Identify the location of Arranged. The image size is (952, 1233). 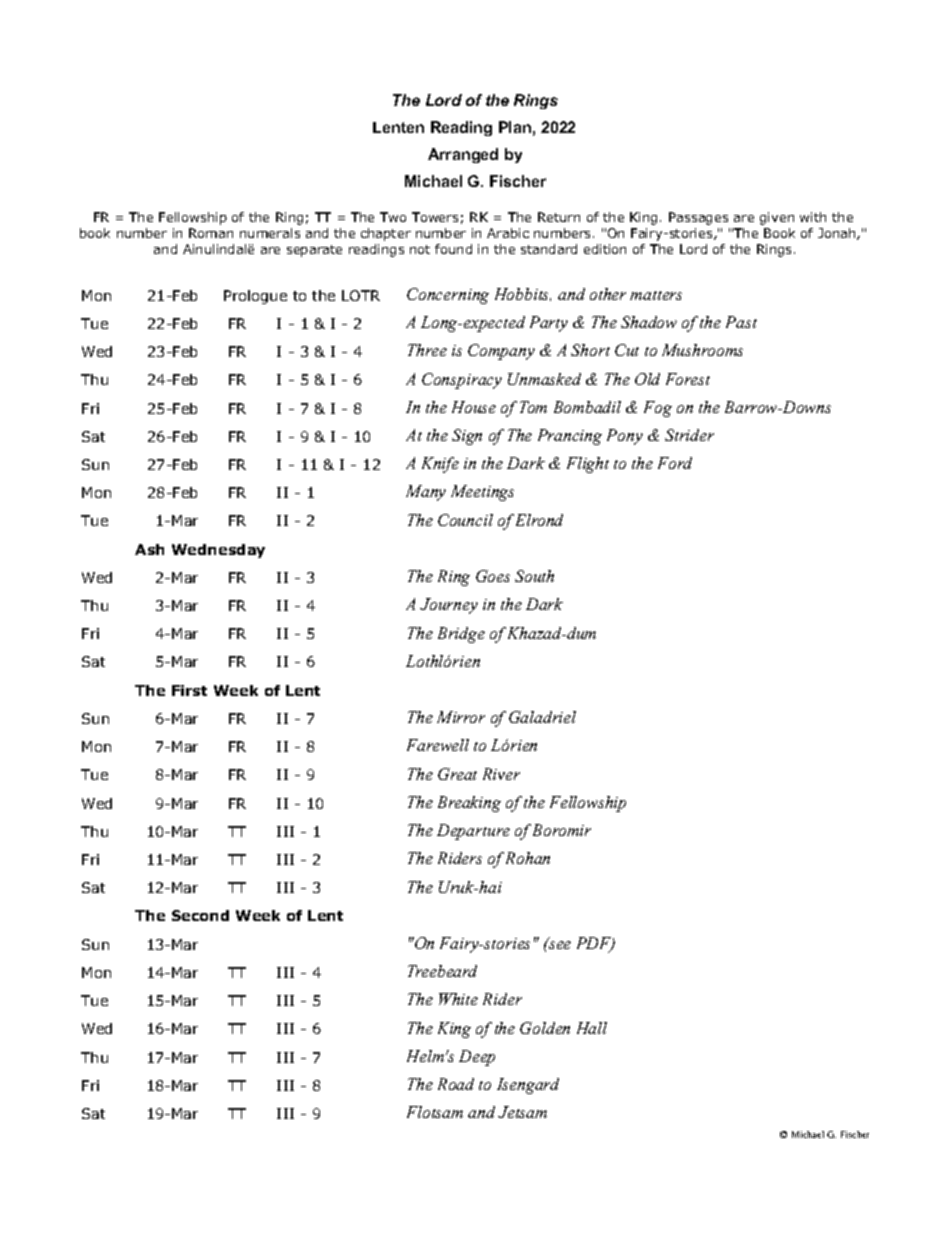
(463, 155).
